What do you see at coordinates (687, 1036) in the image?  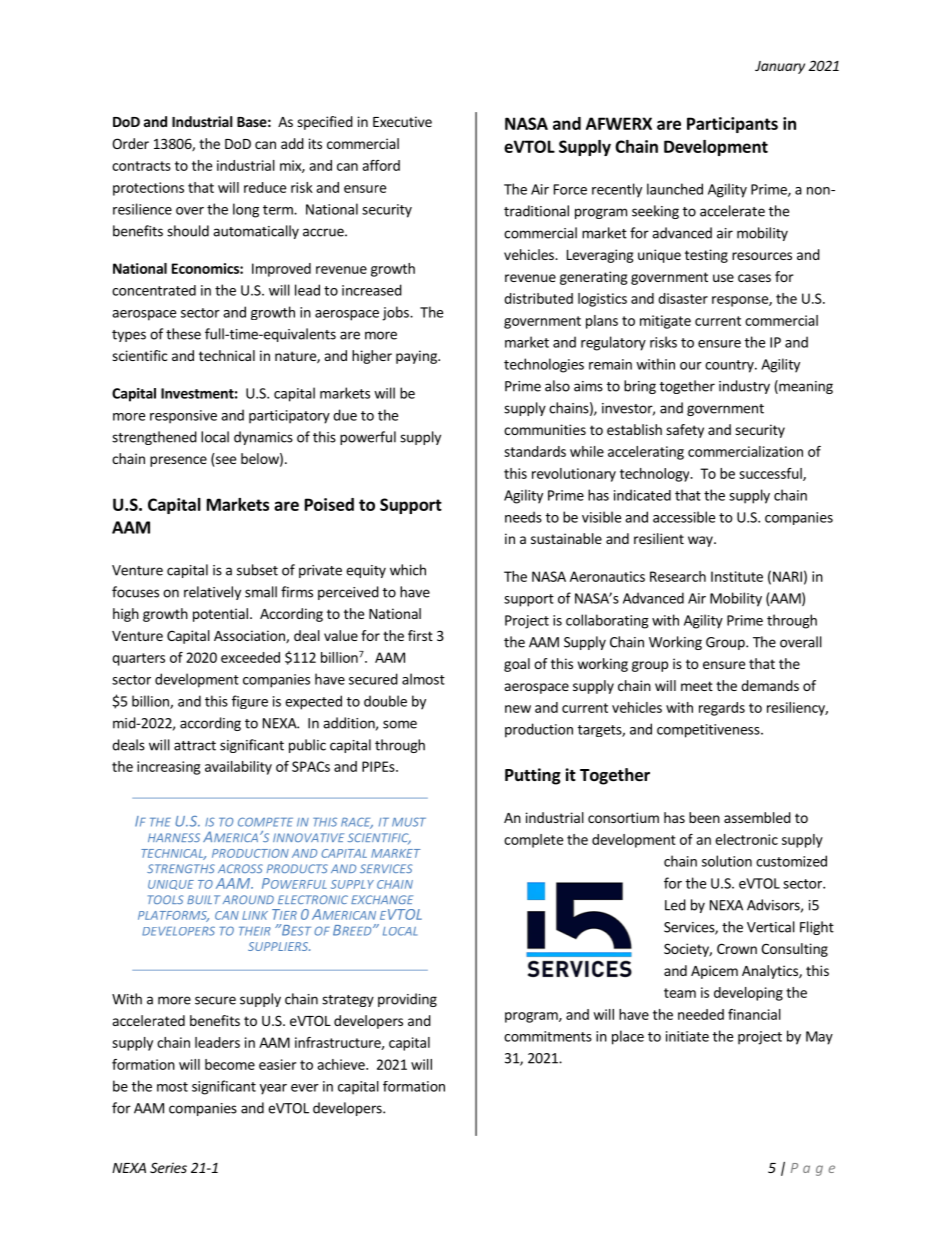 I see `initiate` at bounding box center [687, 1036].
